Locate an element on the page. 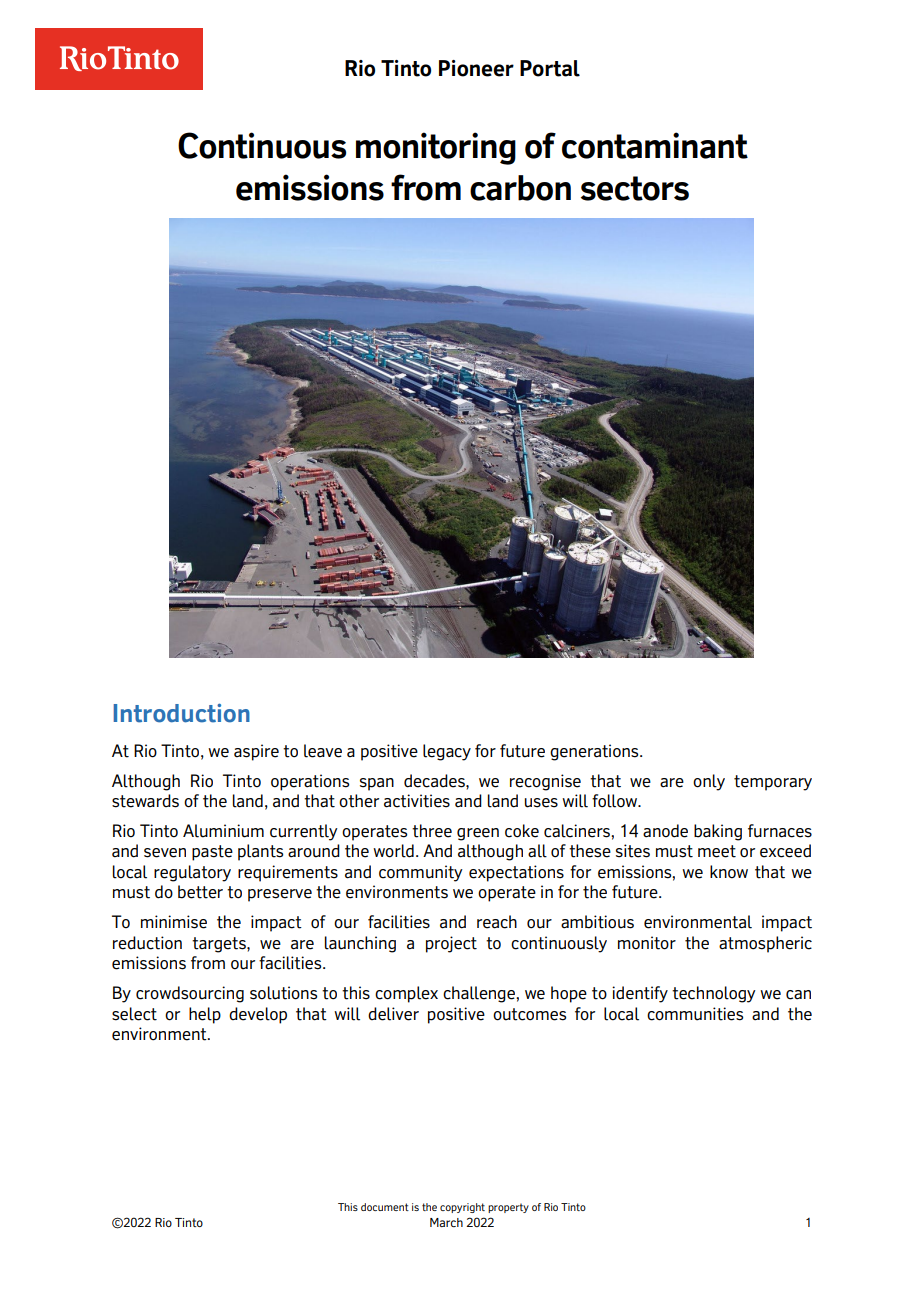 The height and width of the page is (1308, 924). Pioneer is located at coordinates (476, 68).
